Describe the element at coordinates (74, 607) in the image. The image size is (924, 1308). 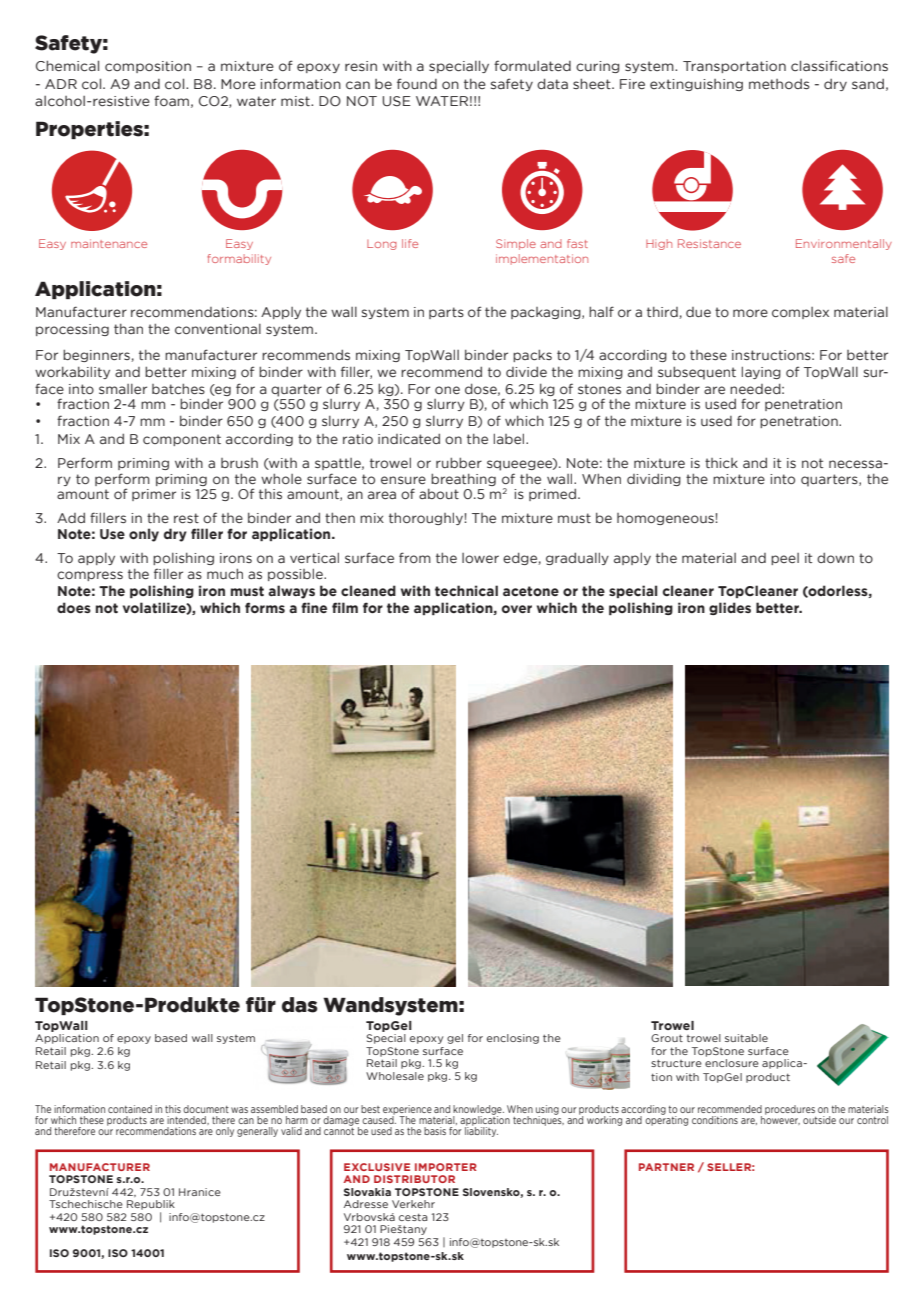
I see `does` at that location.
